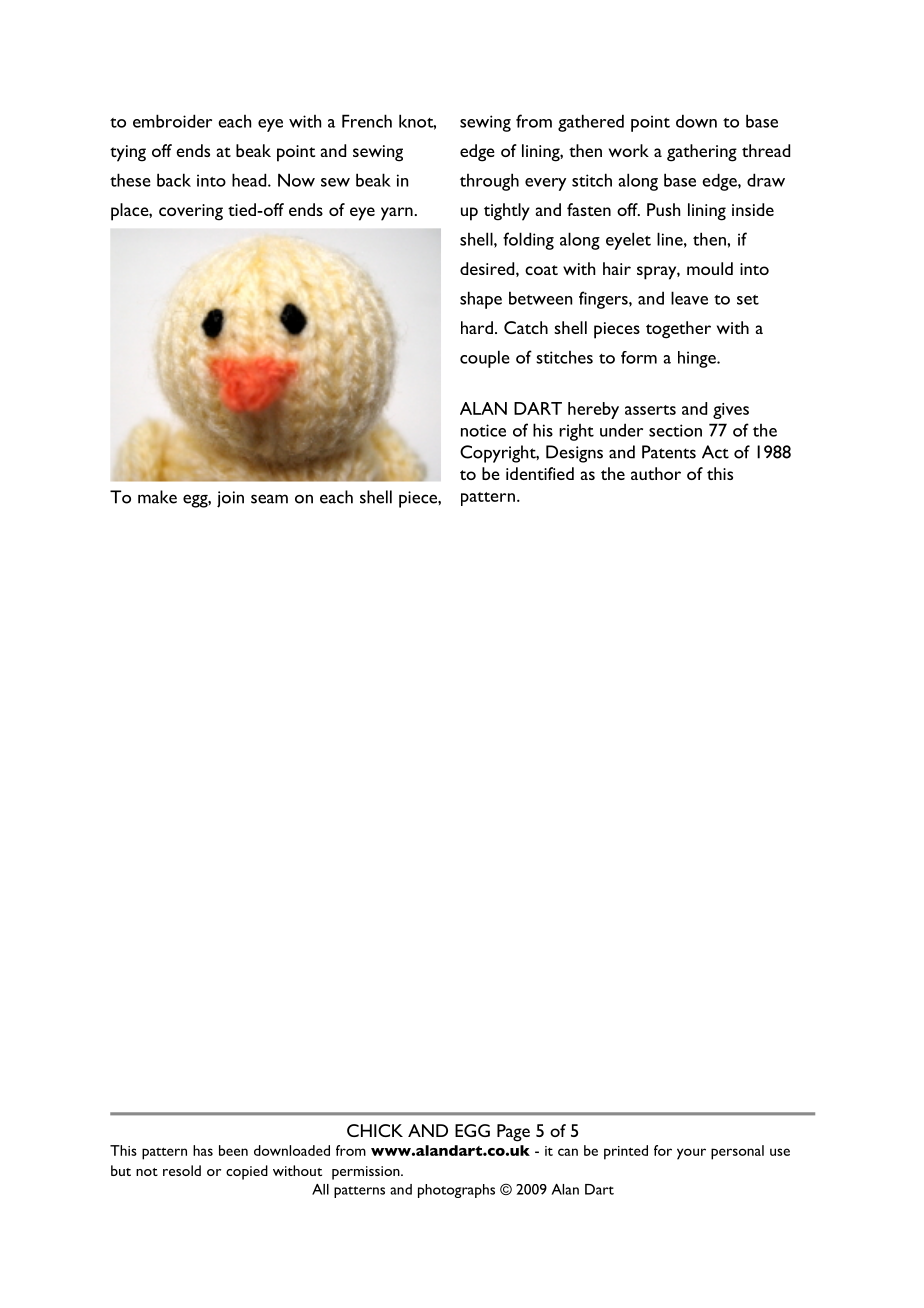 The width and height of the document is (924, 1308). Describe the element at coordinates (731, 411) in the document. I see `gives` at that location.
